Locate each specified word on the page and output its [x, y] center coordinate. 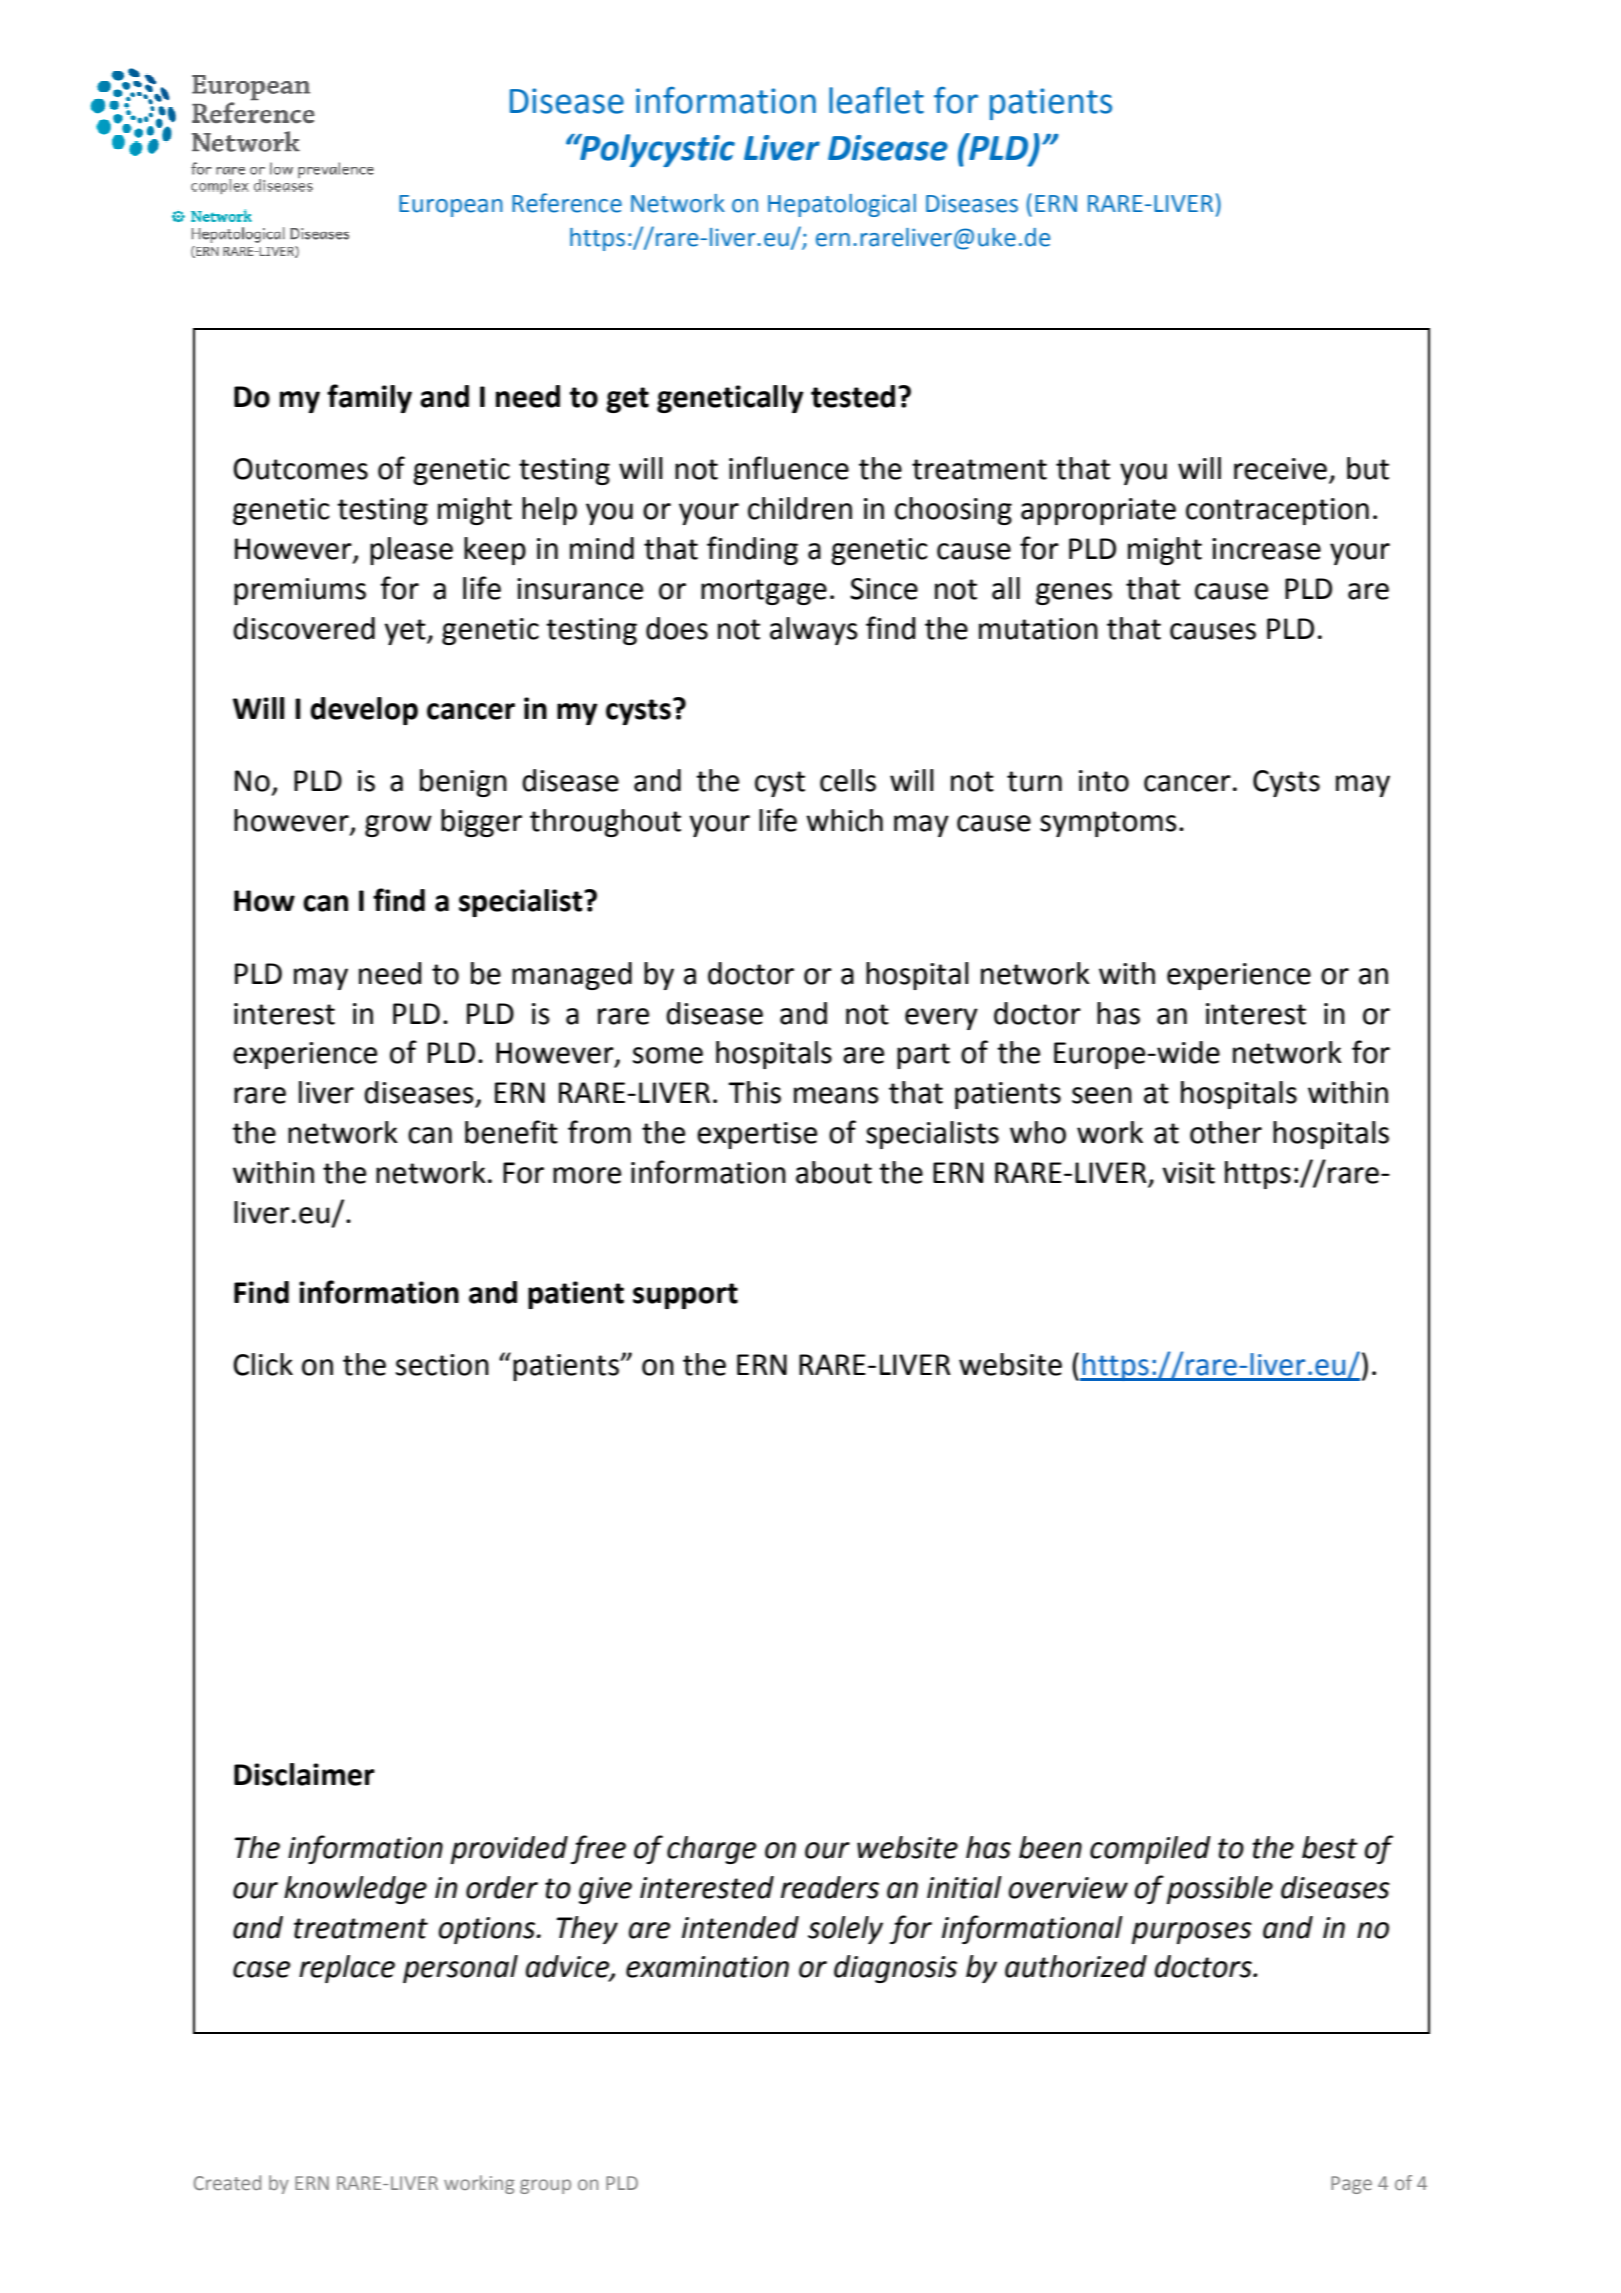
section [442, 1365]
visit [1189, 1173]
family [369, 398]
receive [1280, 469]
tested [853, 396]
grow [398, 826]
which [844, 820]
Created [227, 2182]
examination [707, 1967]
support [685, 1296]
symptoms [1108, 824]
